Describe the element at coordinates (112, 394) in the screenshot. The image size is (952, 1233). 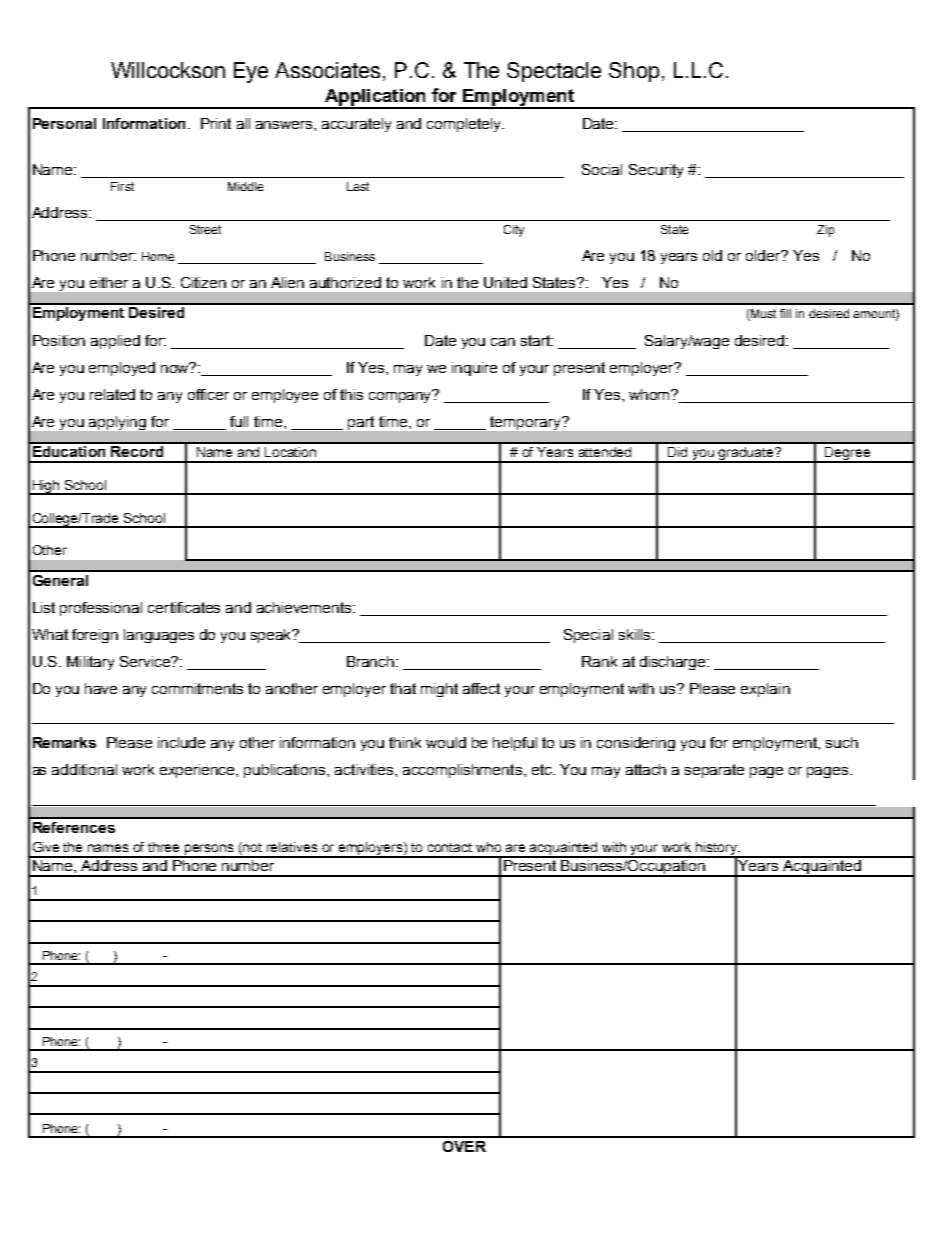
I see `related` at that location.
